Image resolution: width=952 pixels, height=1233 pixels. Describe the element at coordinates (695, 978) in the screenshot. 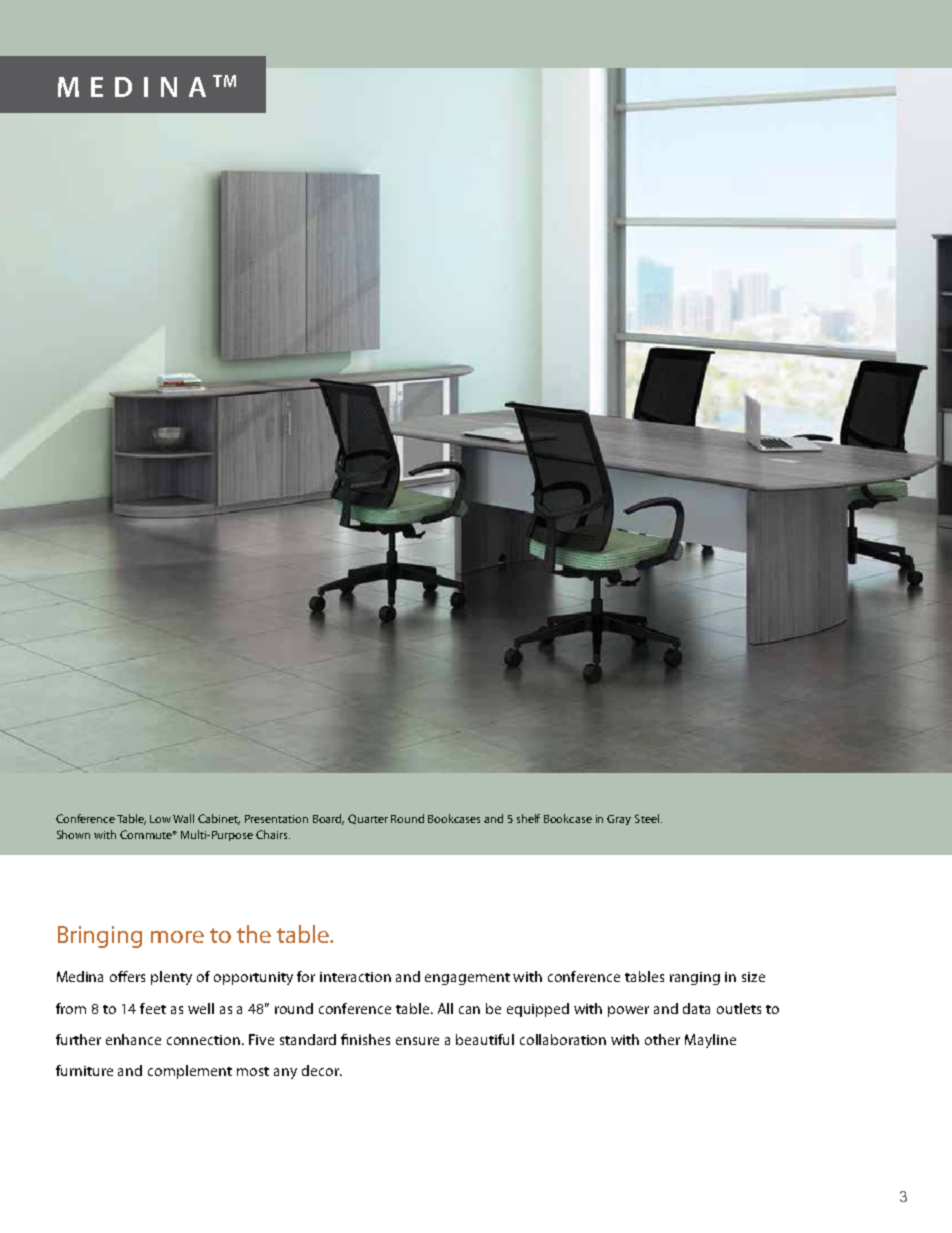

I see `ranging` at that location.
